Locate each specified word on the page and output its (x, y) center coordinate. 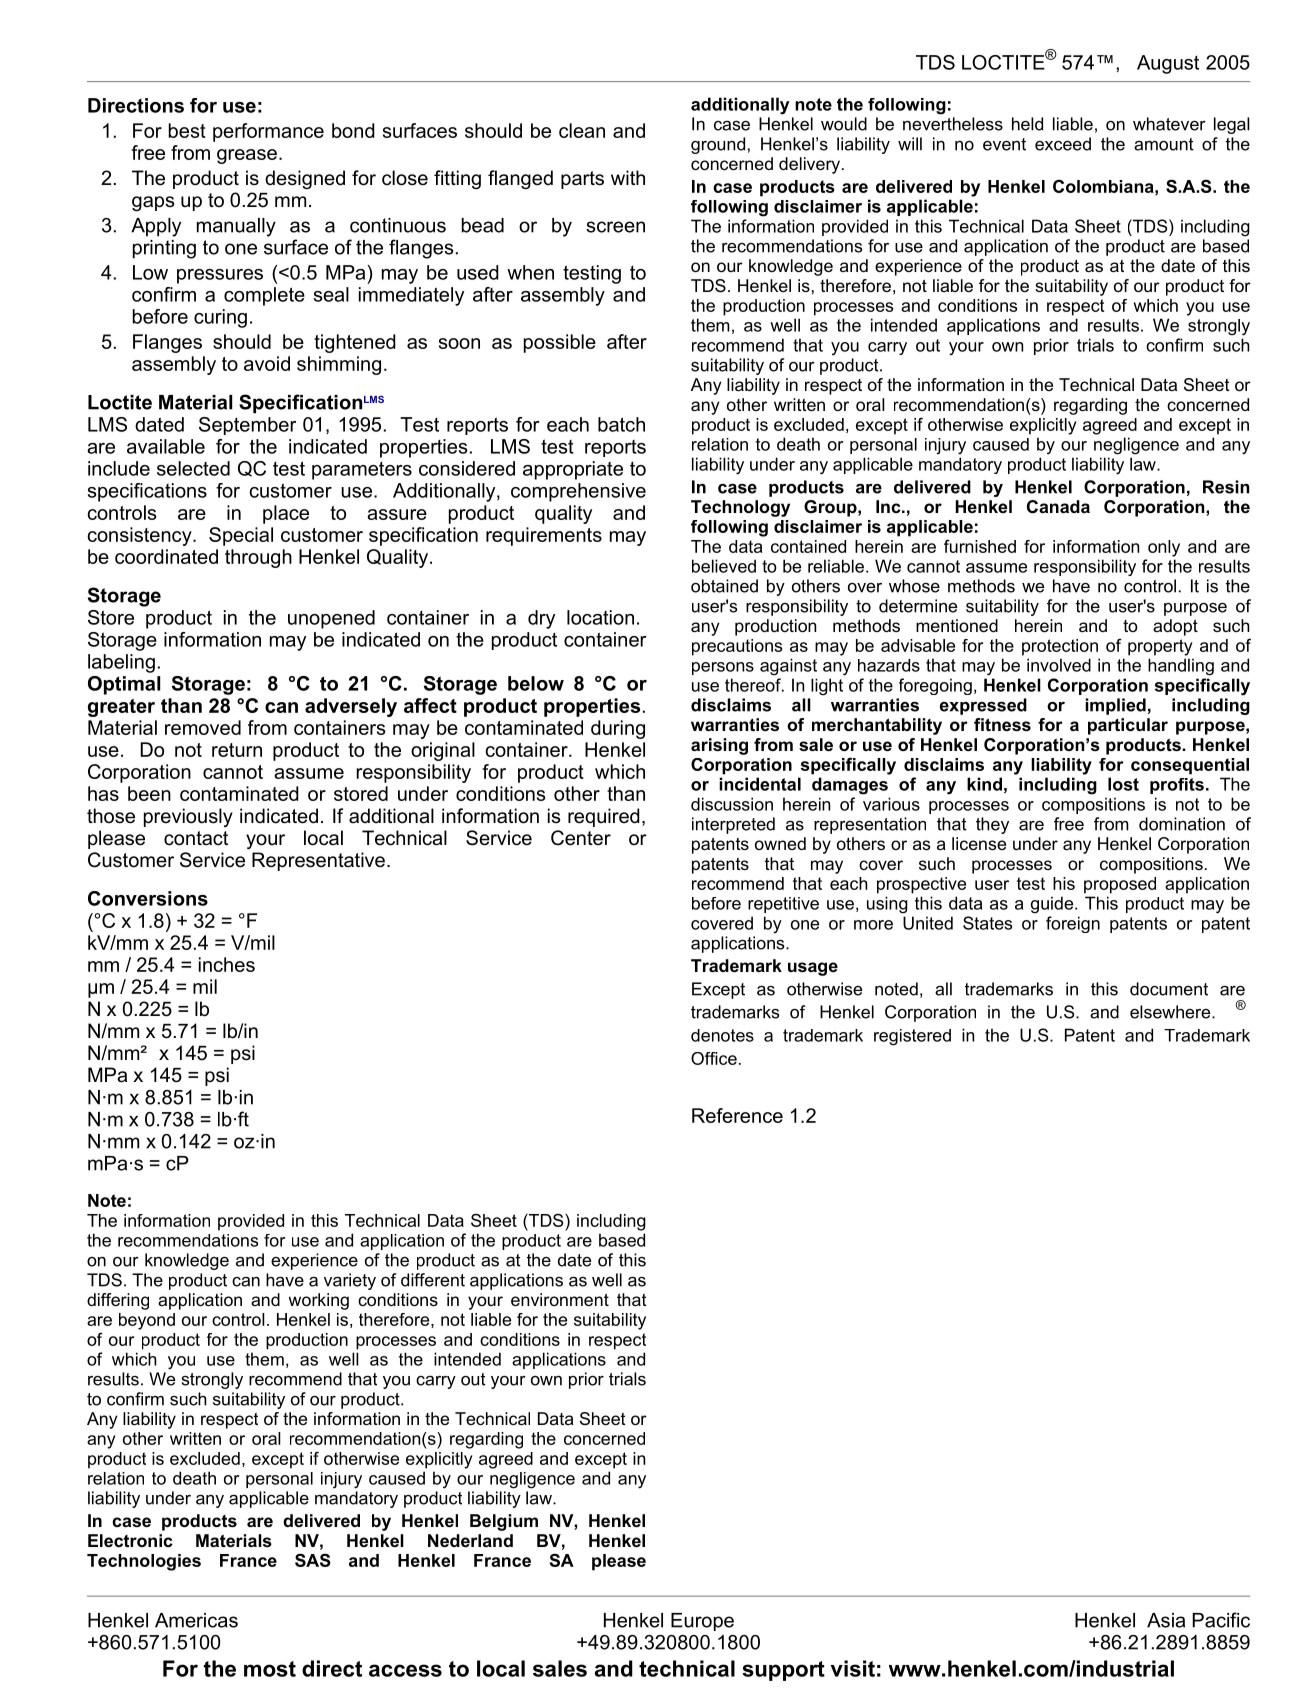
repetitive (783, 905)
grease (247, 156)
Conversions (148, 898)
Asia (1166, 1620)
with (628, 177)
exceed (1063, 144)
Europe (702, 1622)
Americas (196, 1620)
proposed (1120, 885)
